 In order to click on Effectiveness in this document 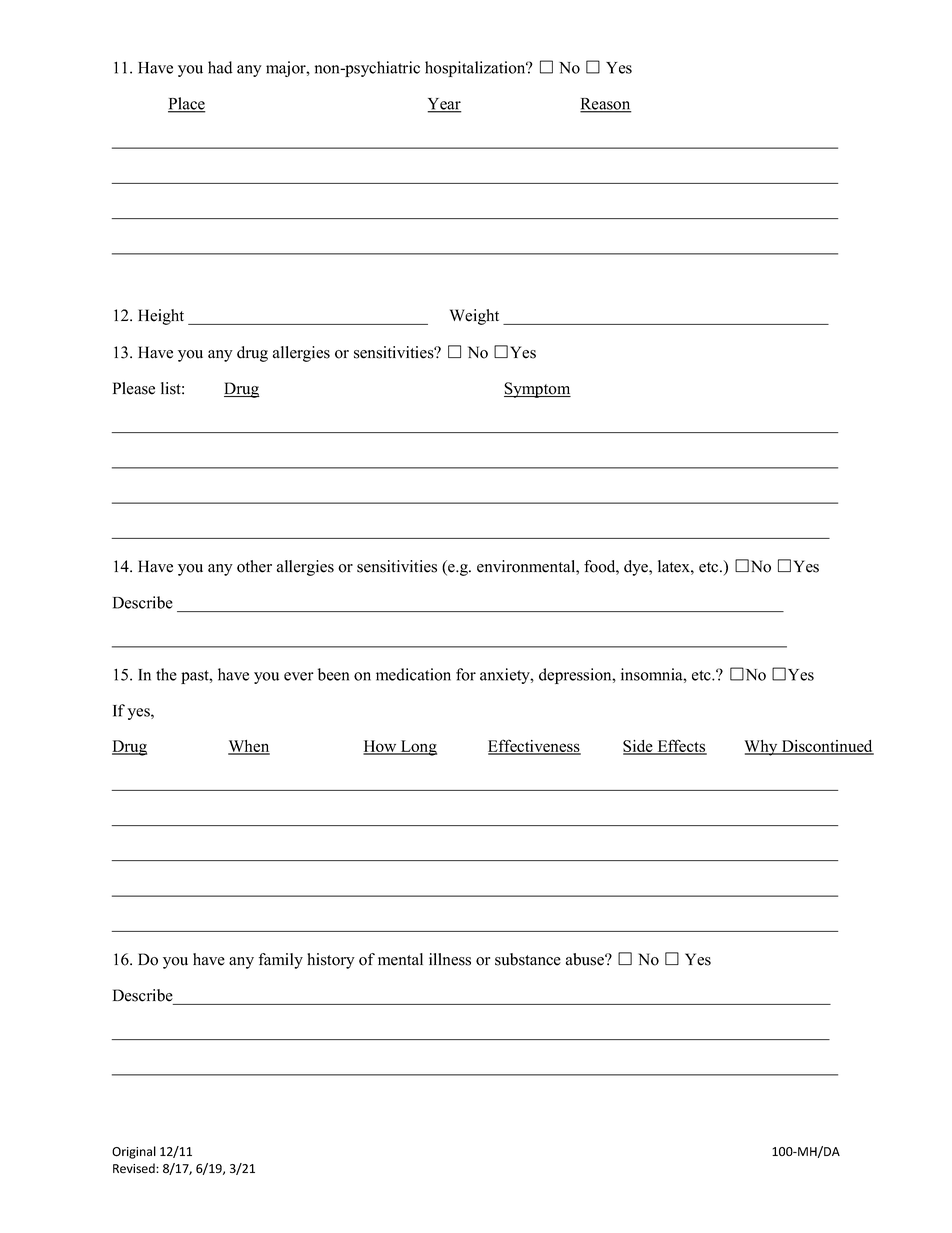, I will do `click(534, 746)`.
